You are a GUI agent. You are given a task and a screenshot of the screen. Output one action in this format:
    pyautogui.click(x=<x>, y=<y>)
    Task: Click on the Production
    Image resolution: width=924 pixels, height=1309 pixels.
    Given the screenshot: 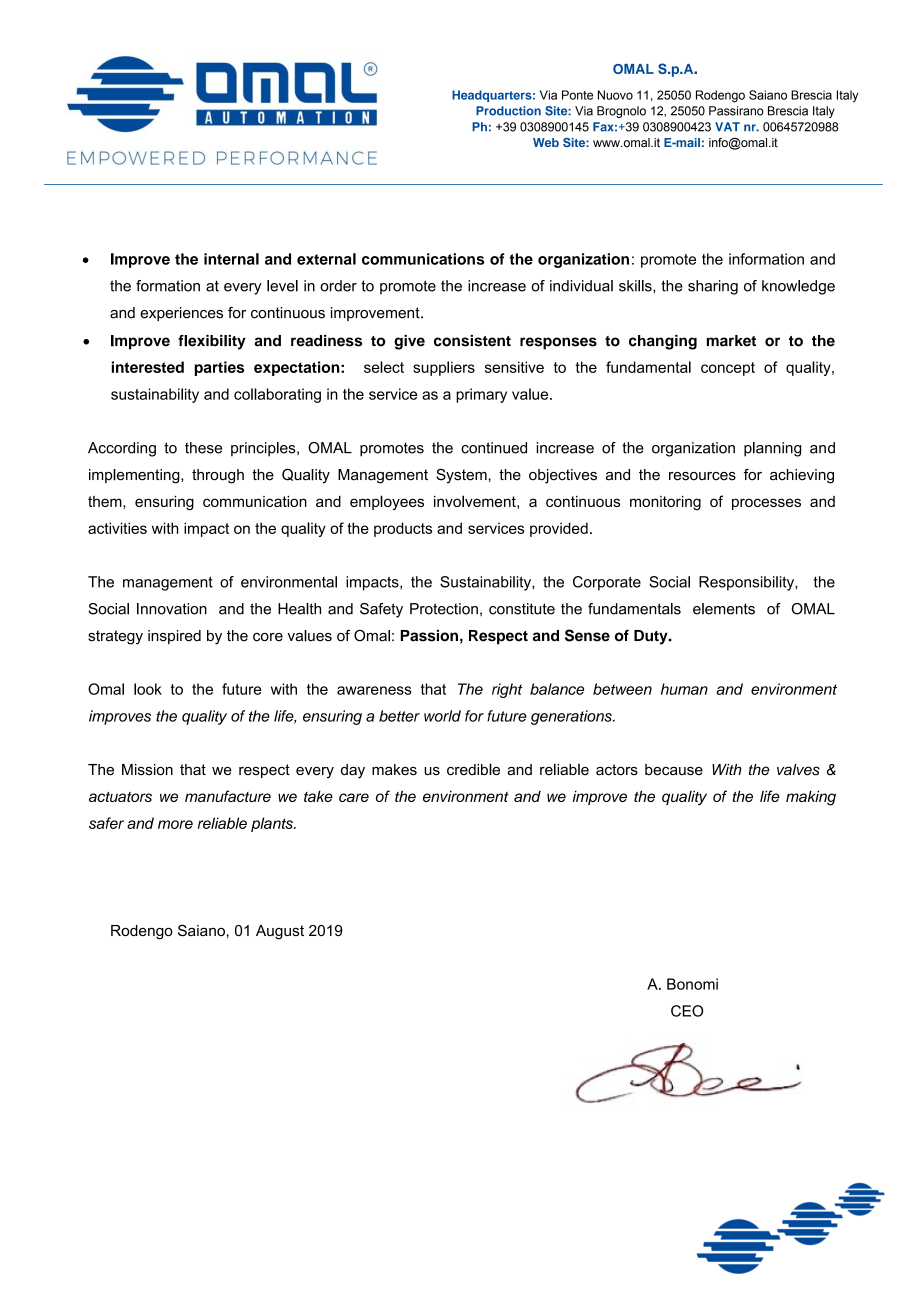 What is the action you would take?
    pyautogui.click(x=508, y=111)
